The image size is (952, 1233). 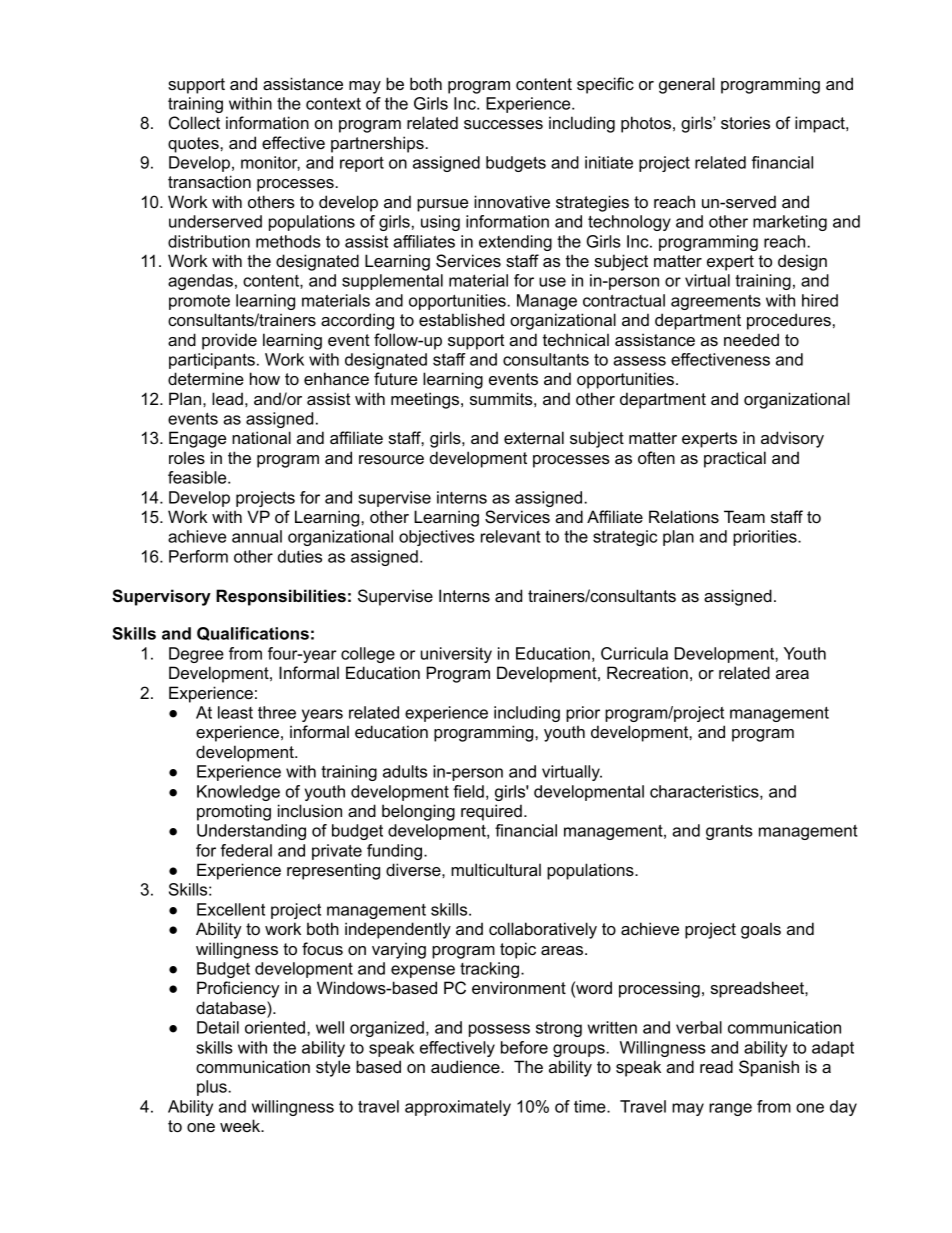 What do you see at coordinates (458, 1108) in the screenshot?
I see `approximately` at bounding box center [458, 1108].
